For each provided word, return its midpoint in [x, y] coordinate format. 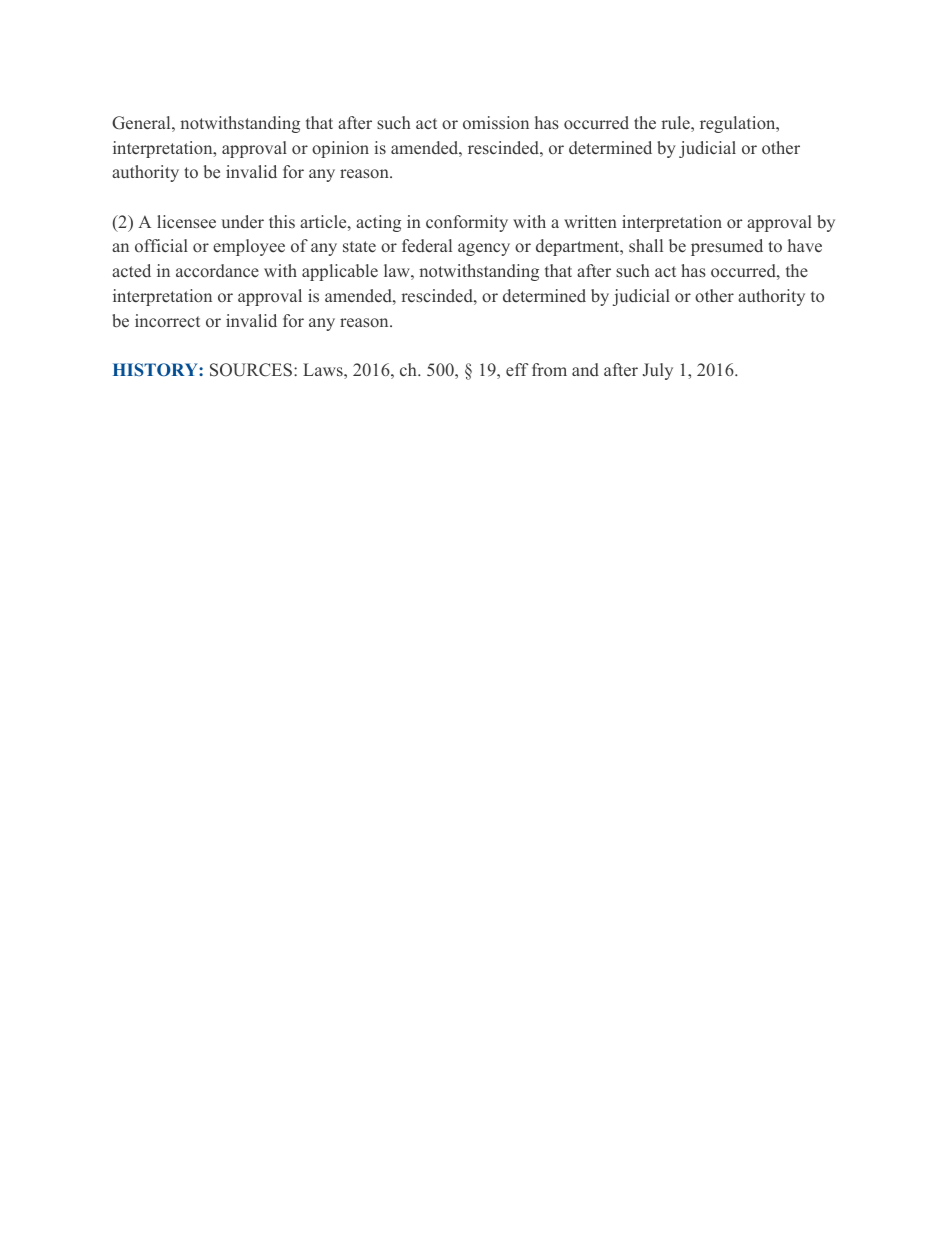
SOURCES [251, 370]
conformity [467, 223]
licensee [186, 222]
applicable [340, 272]
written [590, 222]
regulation [739, 124]
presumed [727, 247]
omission [496, 122]
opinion [340, 149]
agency [484, 249]
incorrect [167, 320]
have [805, 246]
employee [249, 247]
